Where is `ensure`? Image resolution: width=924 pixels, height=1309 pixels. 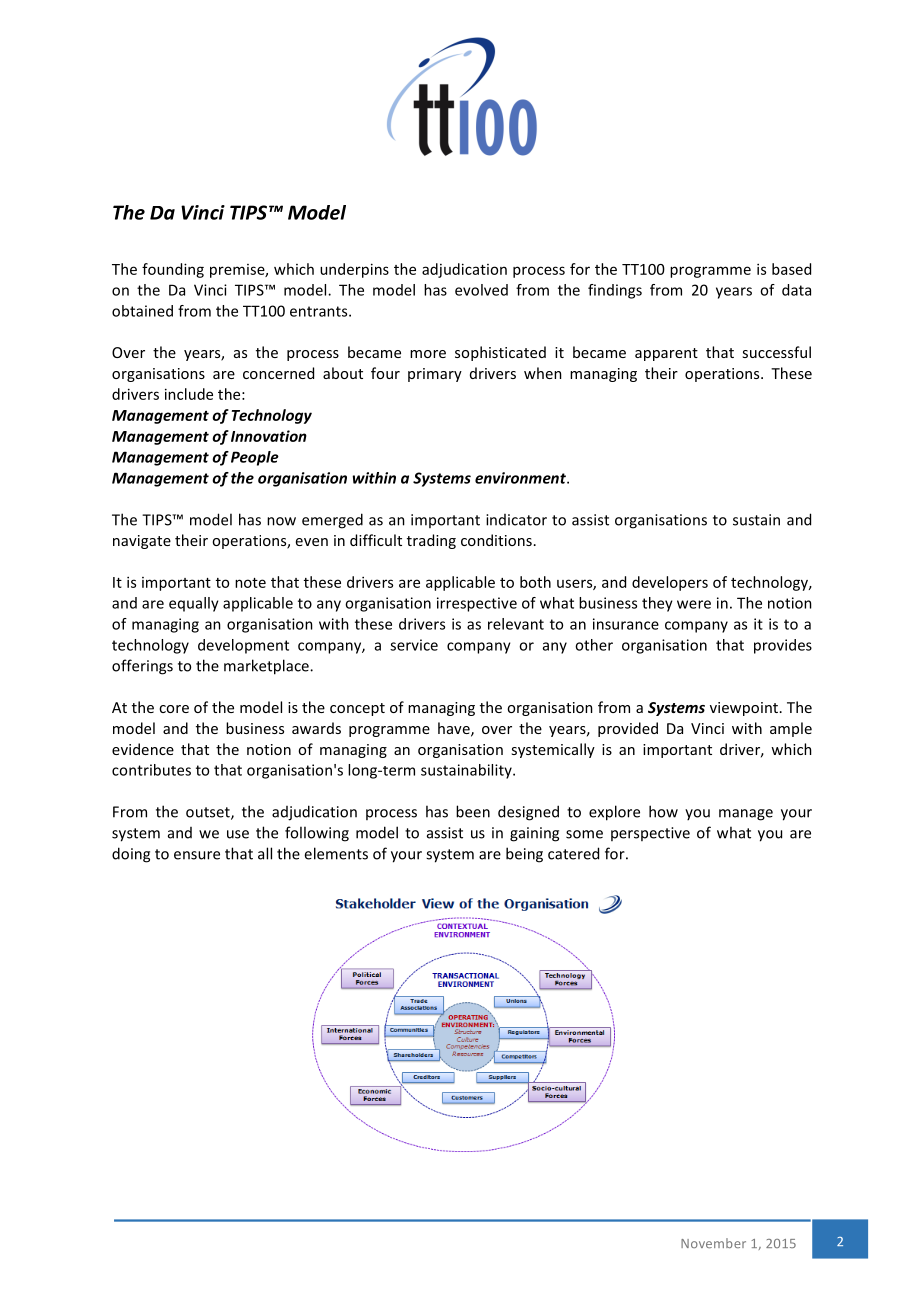
ensure is located at coordinates (197, 855).
